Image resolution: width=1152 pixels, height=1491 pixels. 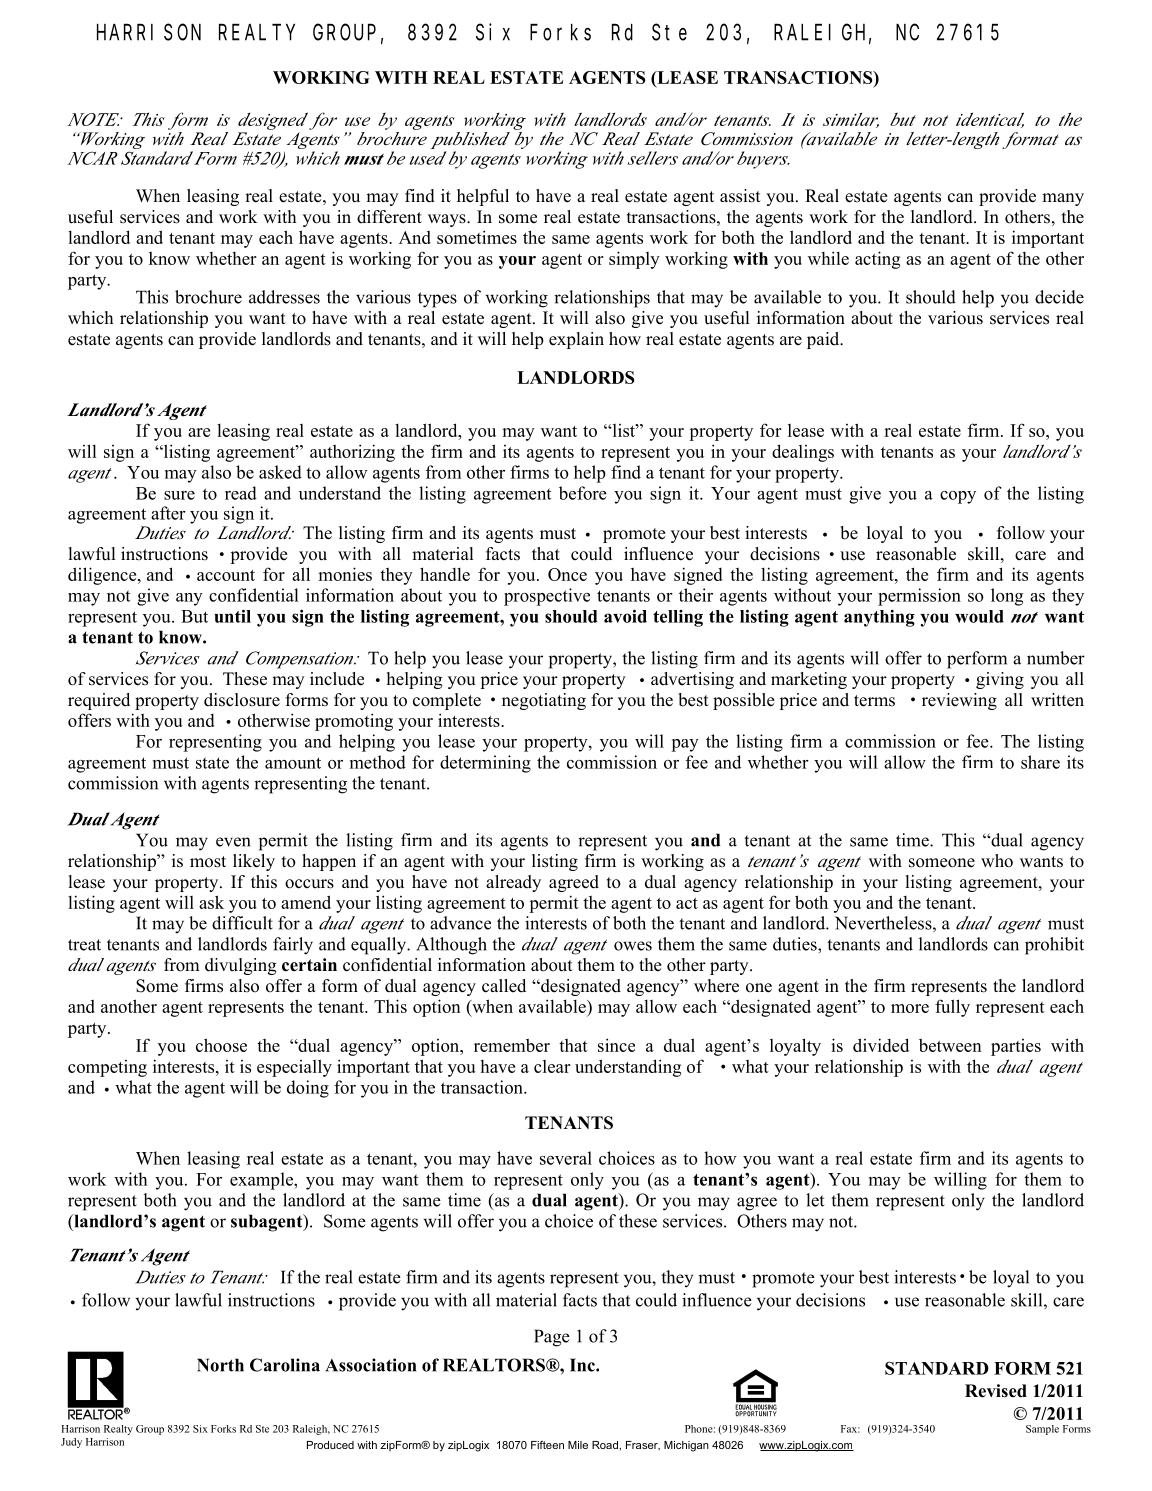 I want to click on between, so click(x=950, y=1045).
